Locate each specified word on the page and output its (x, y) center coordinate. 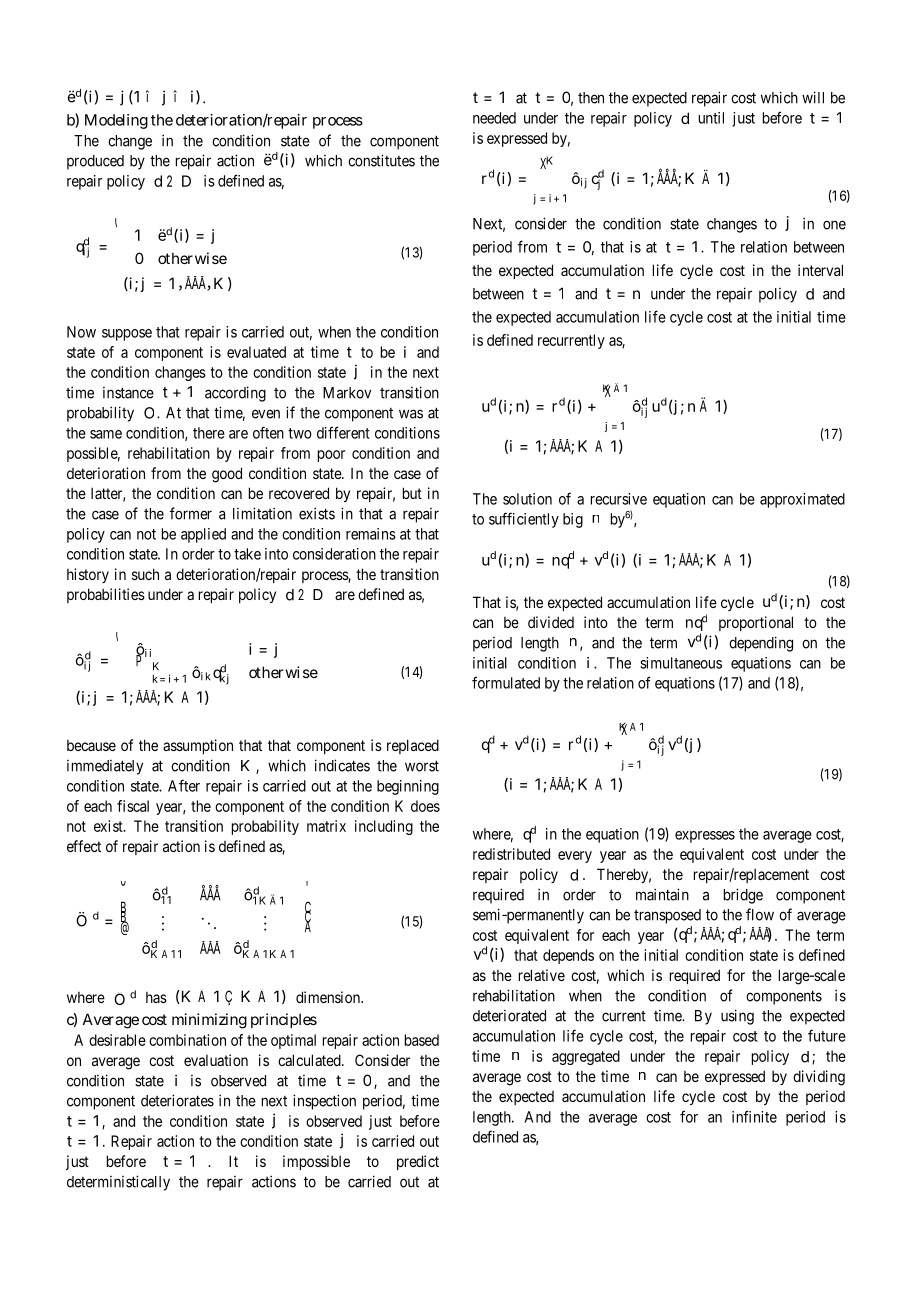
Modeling (116, 121)
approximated (802, 500)
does (425, 806)
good (227, 475)
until (711, 118)
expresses (705, 837)
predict (418, 1162)
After (184, 785)
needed (494, 118)
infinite (754, 1116)
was (411, 414)
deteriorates (177, 1100)
